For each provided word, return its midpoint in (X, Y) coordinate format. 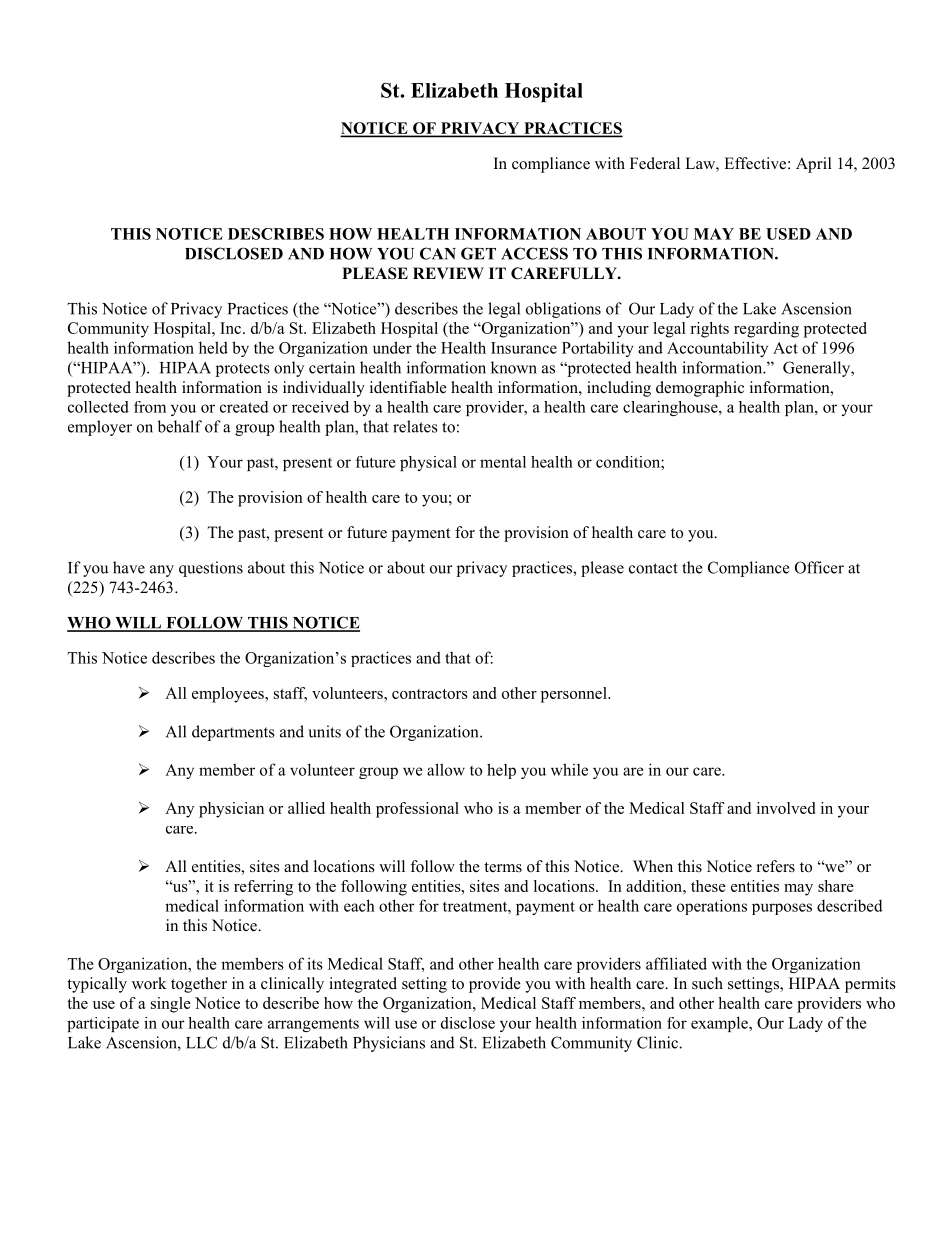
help (501, 771)
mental (503, 462)
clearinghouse (671, 408)
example (720, 1024)
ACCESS (534, 253)
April (814, 165)
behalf (180, 426)
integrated (363, 985)
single (171, 1005)
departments (233, 733)
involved (786, 808)
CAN (438, 253)
